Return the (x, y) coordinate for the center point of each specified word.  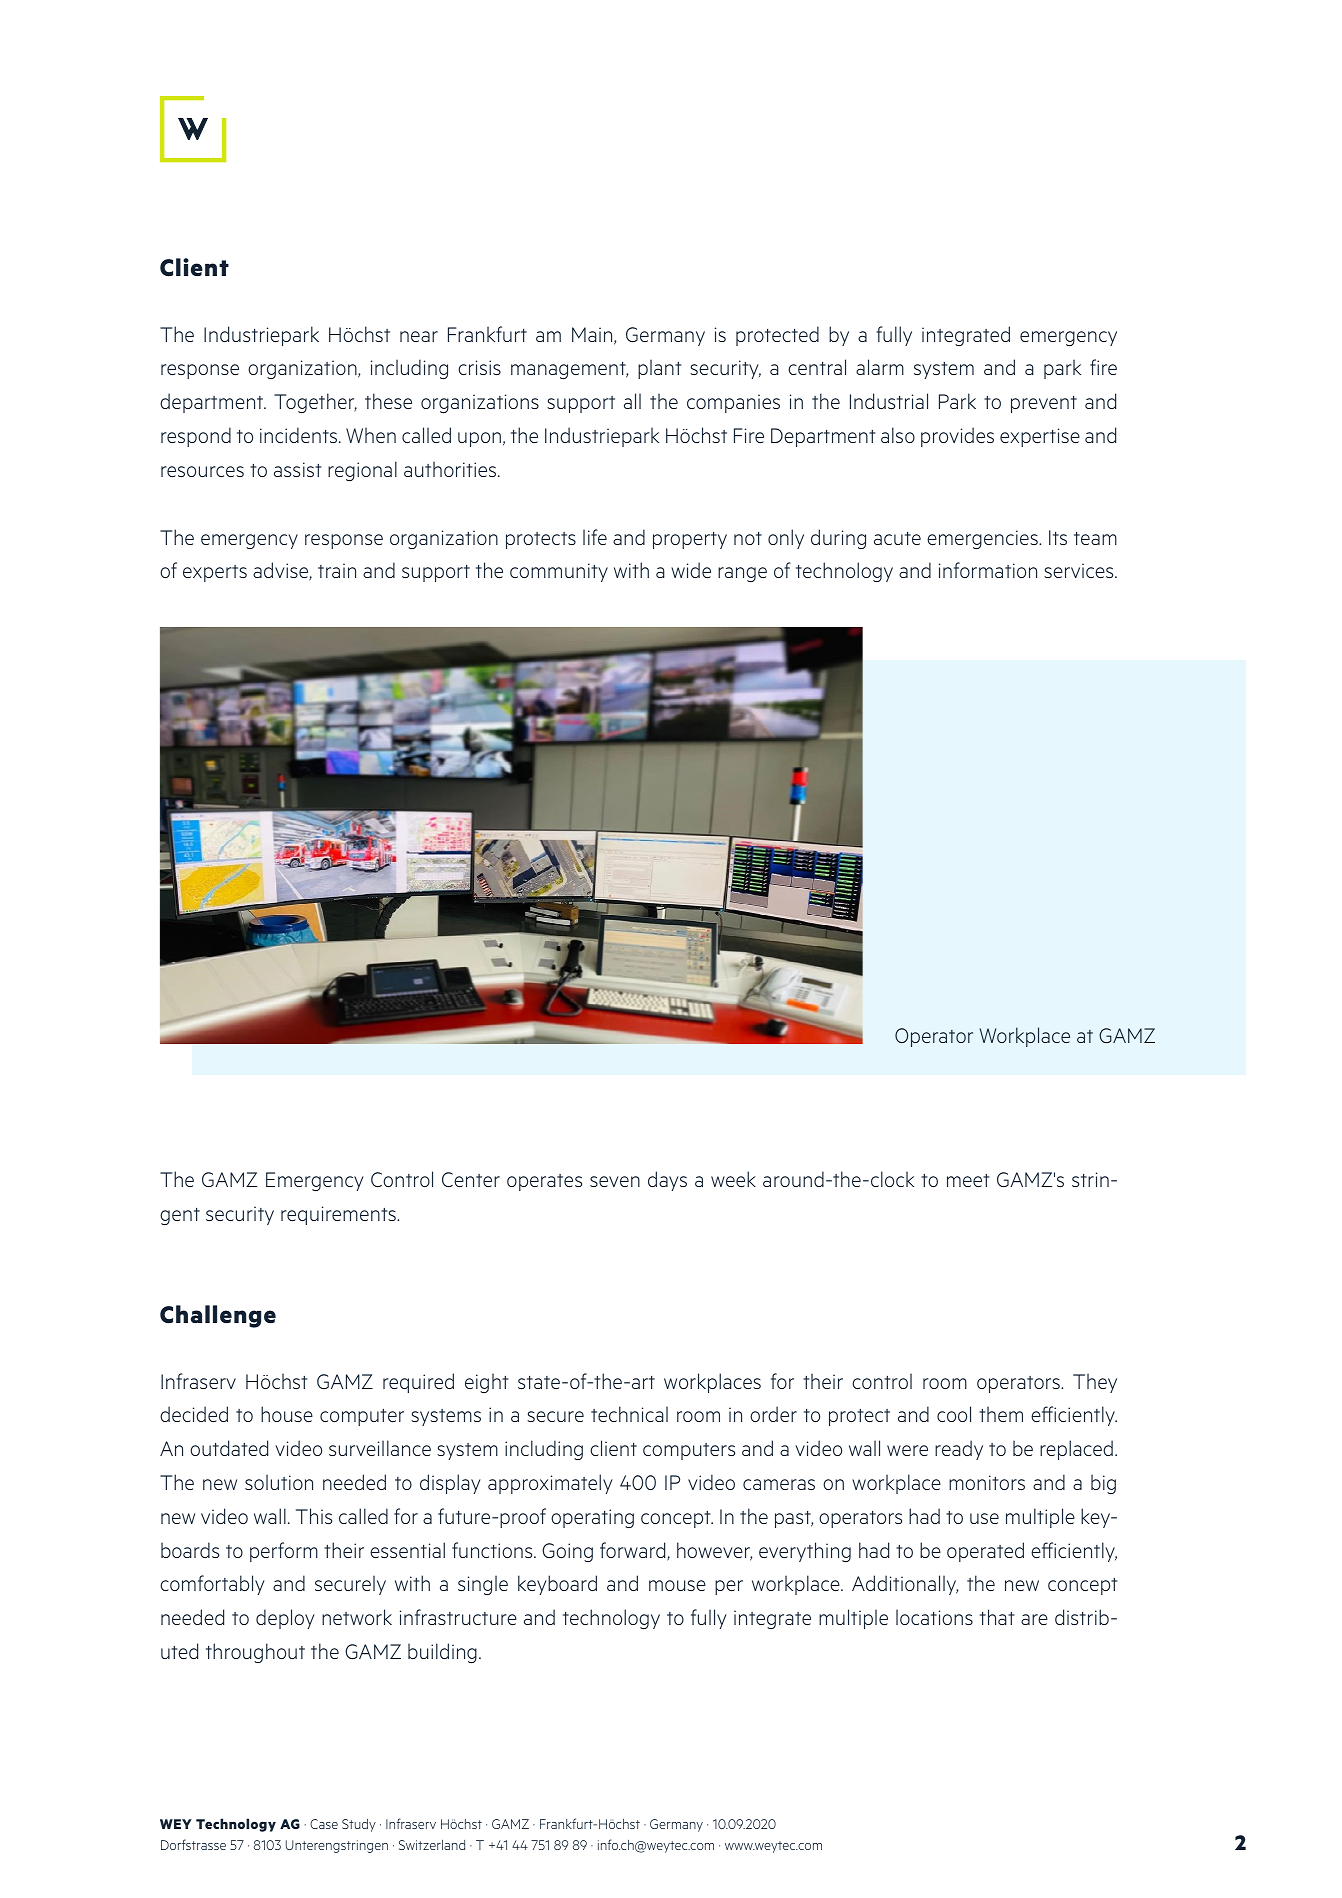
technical (629, 1414)
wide (691, 570)
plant (659, 369)
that (997, 1617)
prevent (1044, 404)
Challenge (218, 1316)
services (1080, 570)
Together (315, 403)
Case (324, 1824)
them (1001, 1414)
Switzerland (432, 1845)
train (337, 570)
